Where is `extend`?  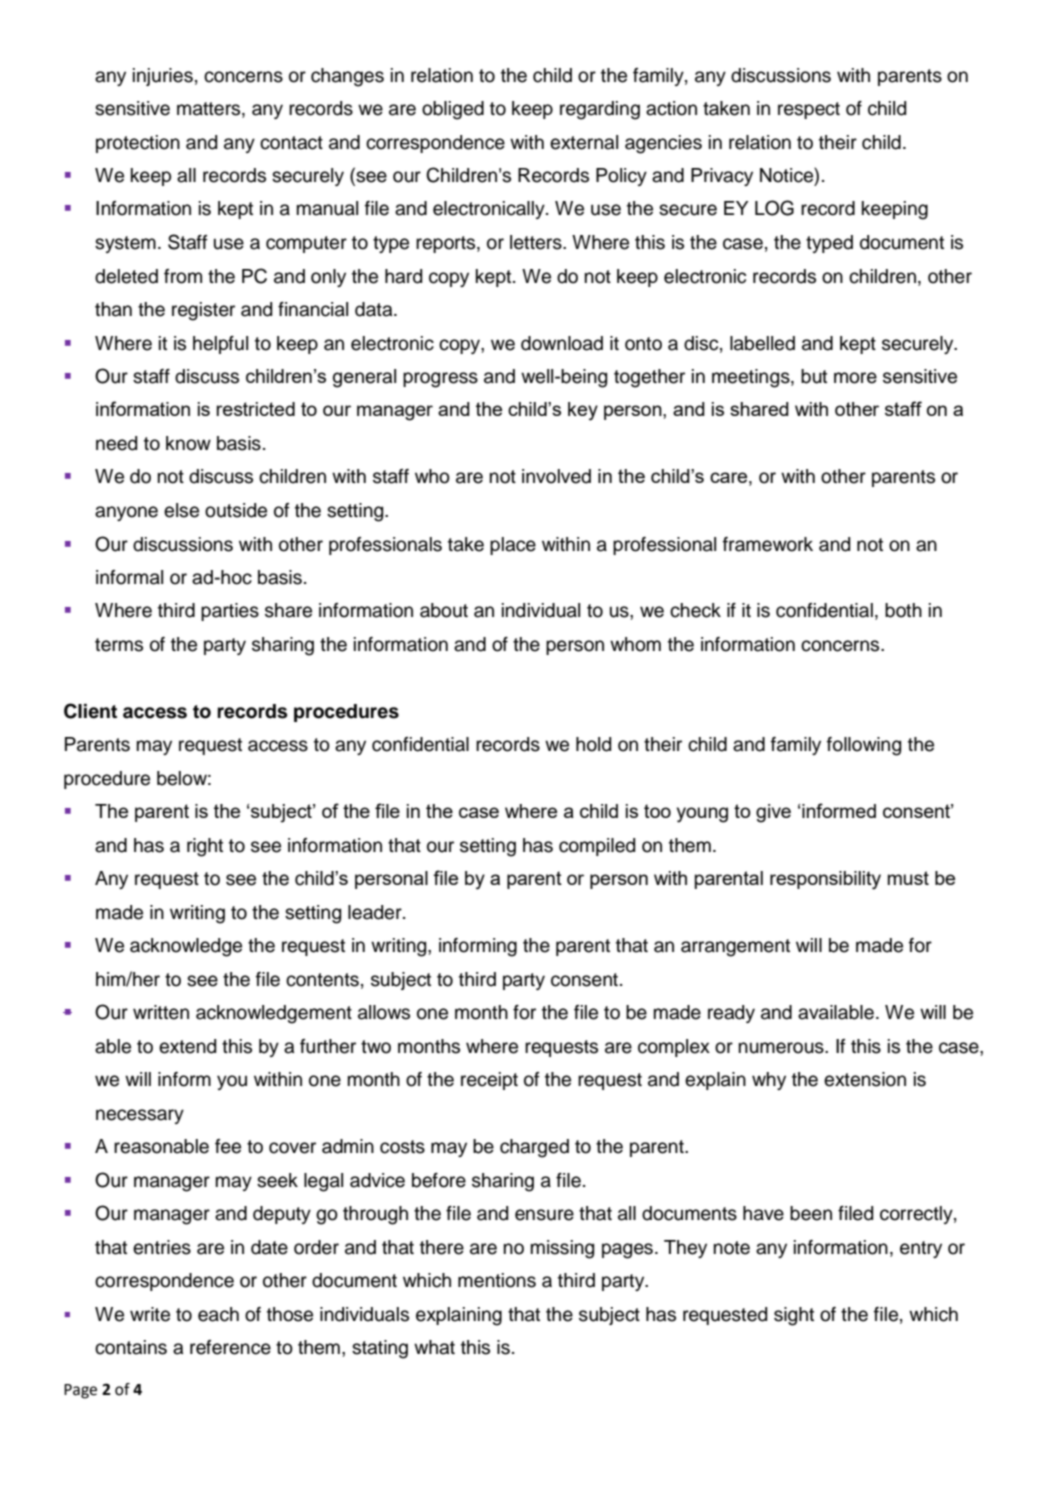
extend is located at coordinates (187, 1046).
